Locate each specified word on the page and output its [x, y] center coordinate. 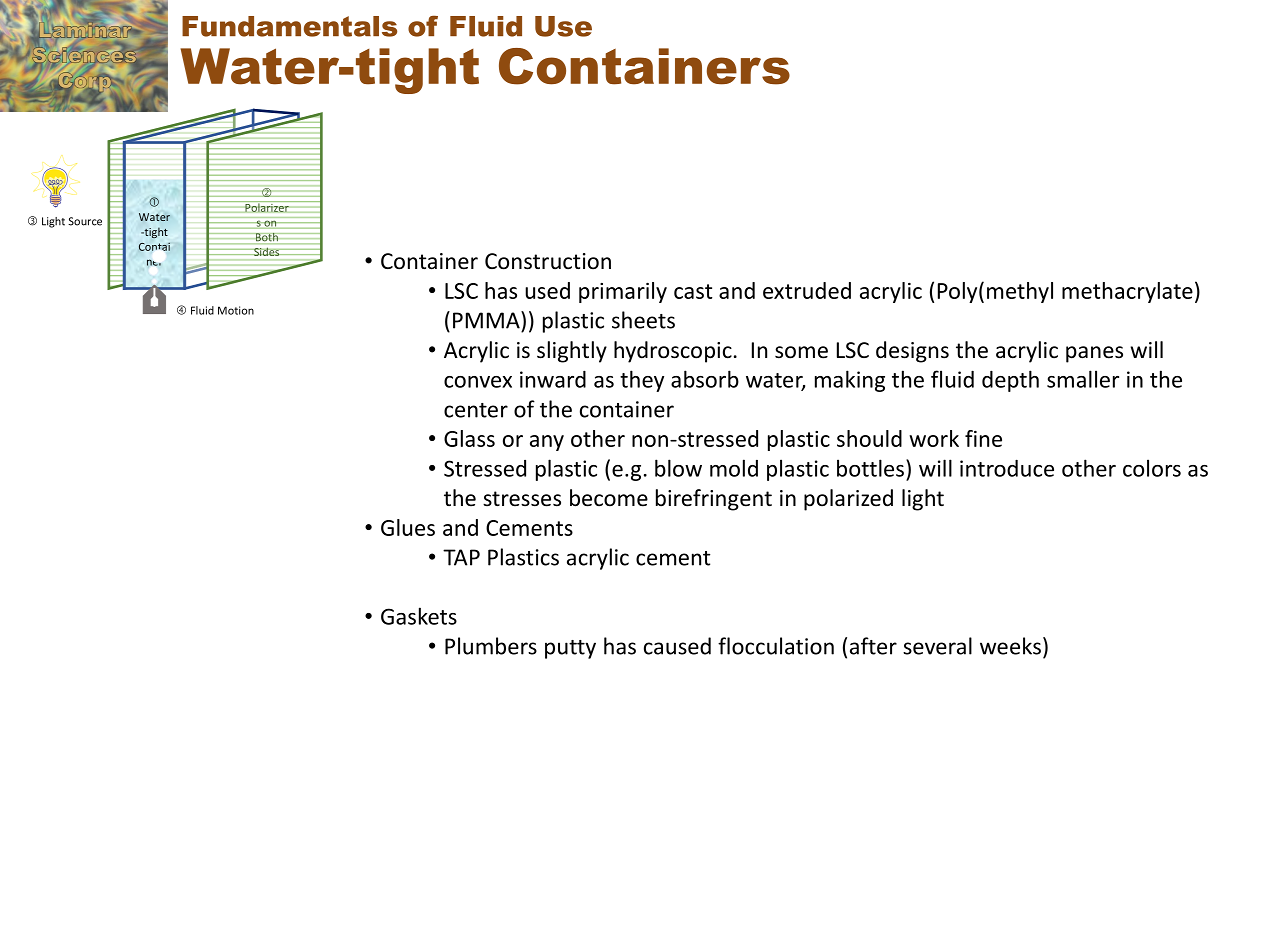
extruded [807, 290]
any [547, 443]
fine [983, 438]
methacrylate [1127, 292]
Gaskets [419, 616]
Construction [548, 261]
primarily [623, 292]
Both [267, 237]
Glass [469, 438]
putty [570, 649]
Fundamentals [289, 26]
